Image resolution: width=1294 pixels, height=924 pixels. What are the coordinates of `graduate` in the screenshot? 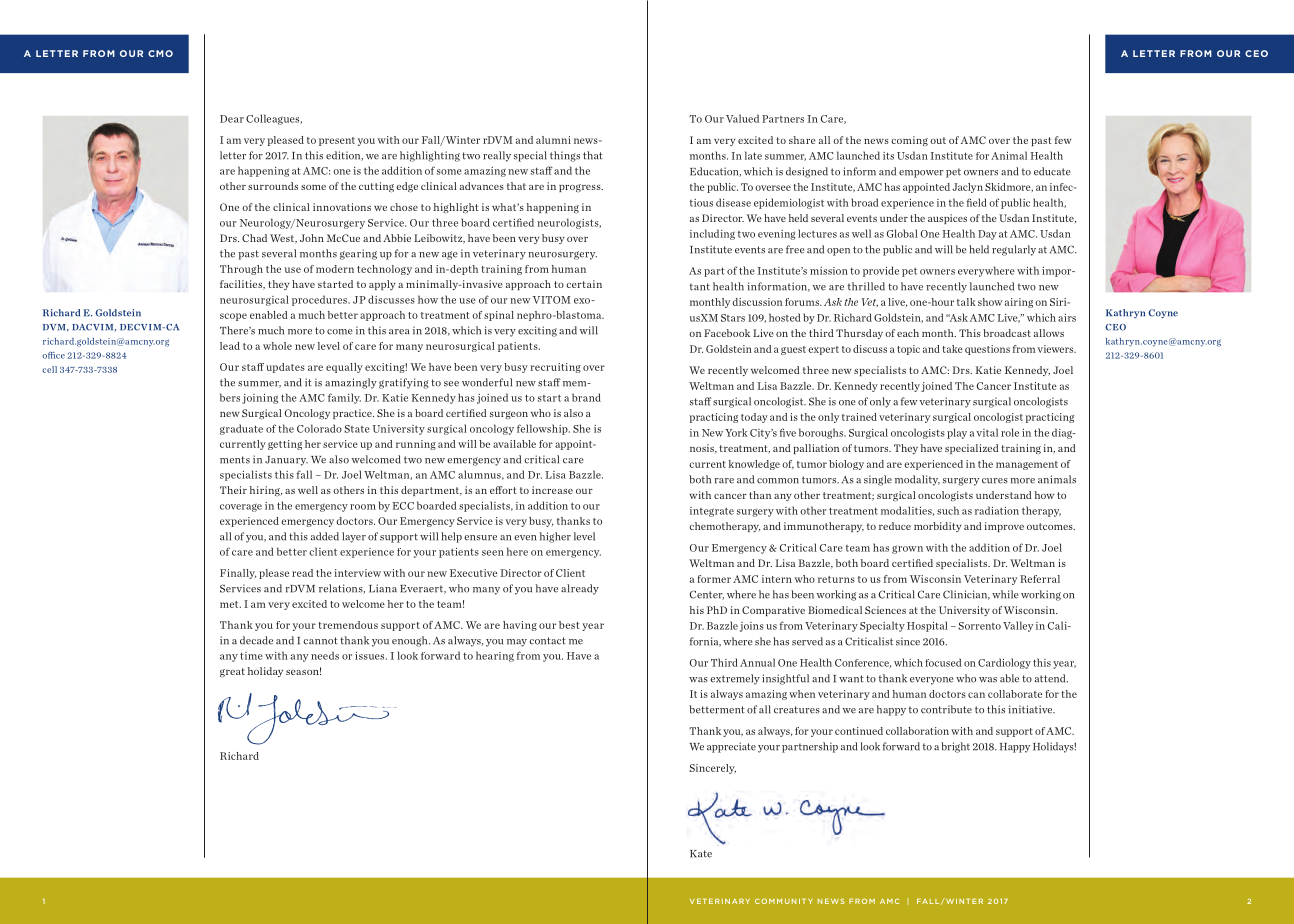 It's located at (241, 429).
